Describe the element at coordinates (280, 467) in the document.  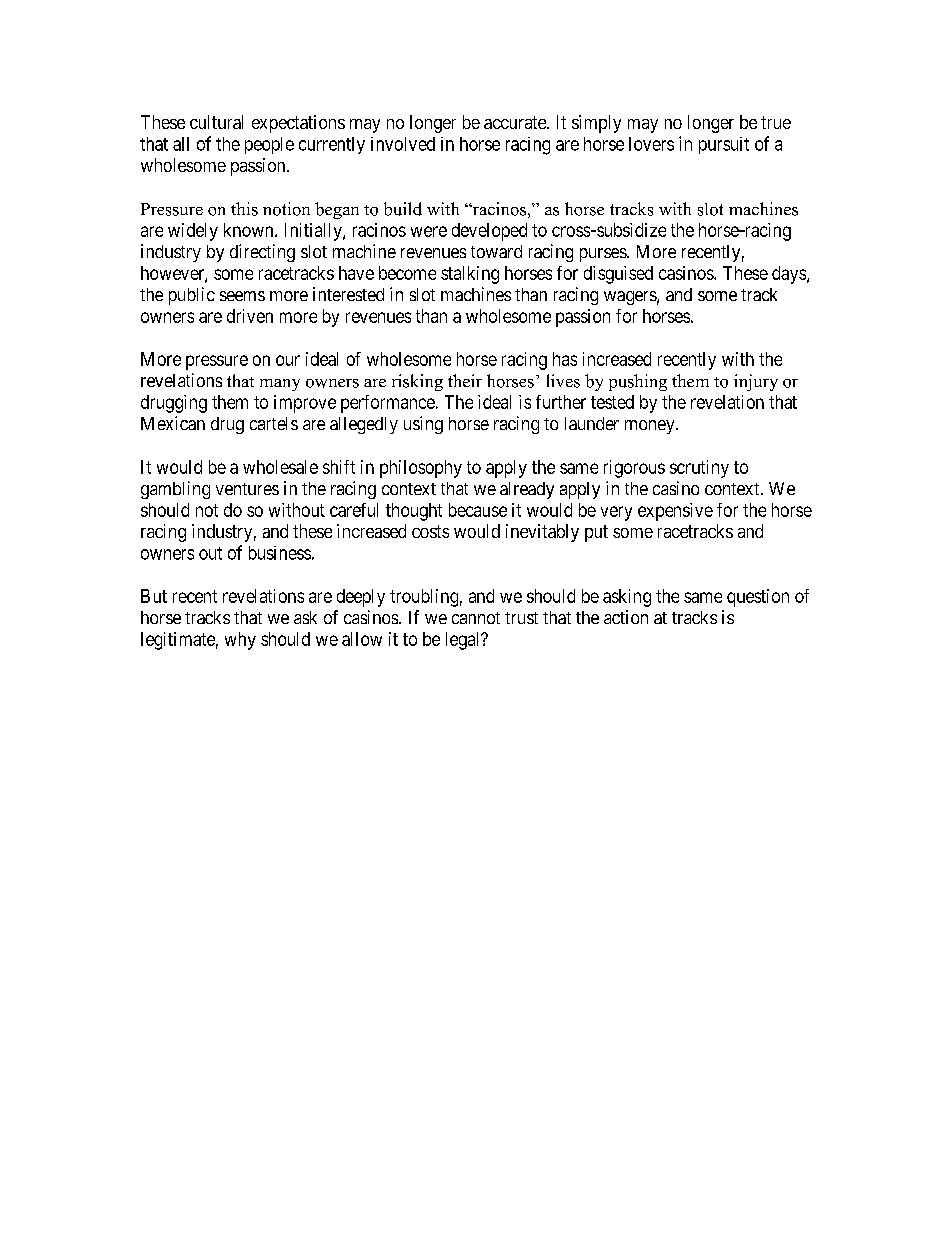
I see `wholesale` at that location.
